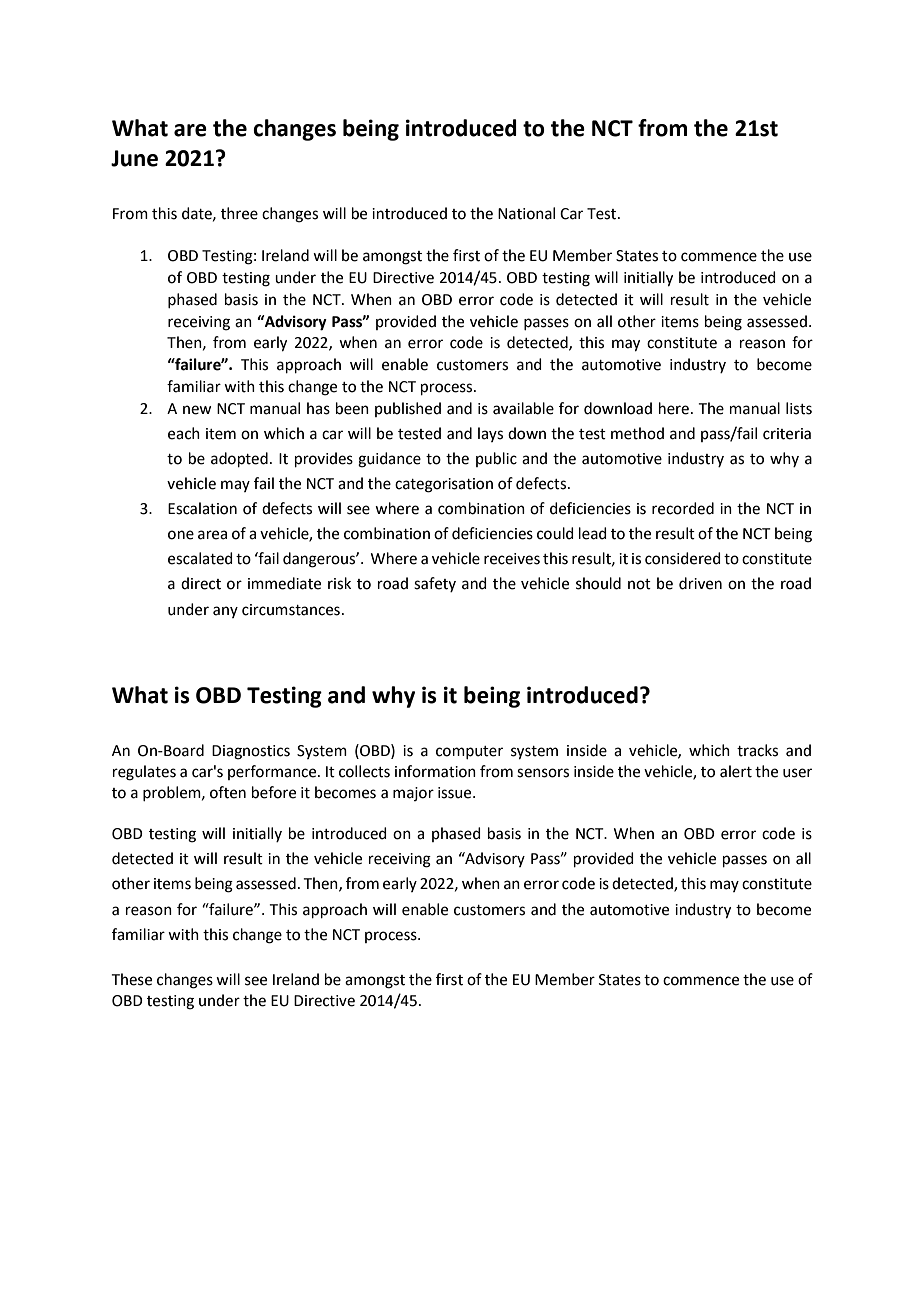 This screenshot has height=1308, width=924. What do you see at coordinates (435, 584) in the screenshot?
I see `safety` at bounding box center [435, 584].
